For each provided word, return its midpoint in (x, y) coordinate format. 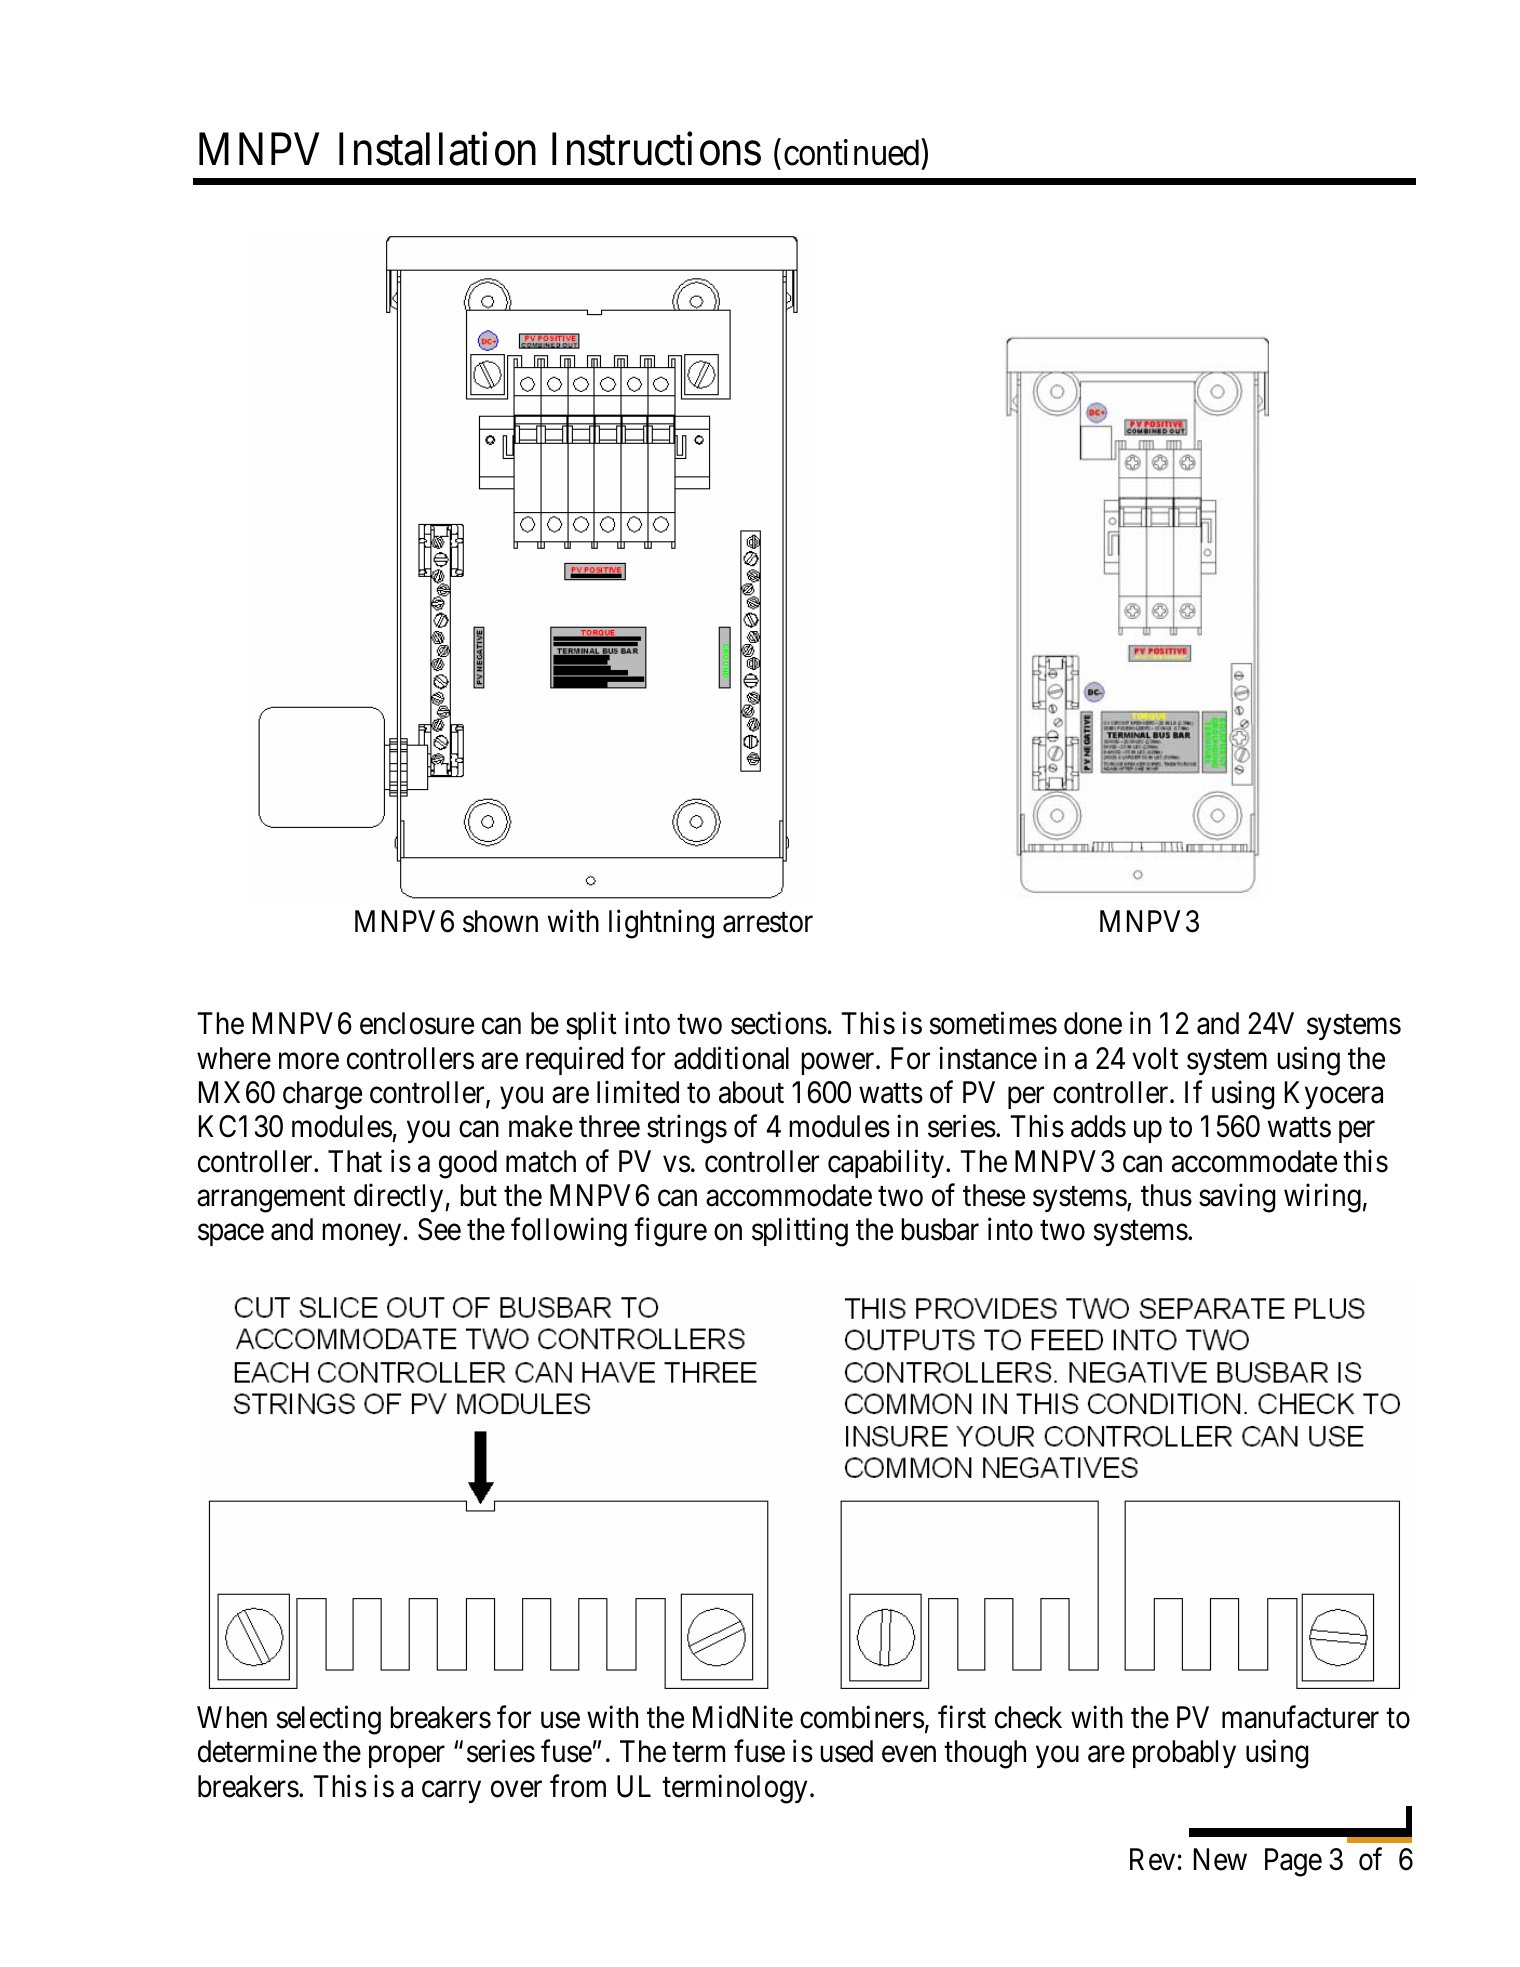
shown (500, 921)
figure (670, 1232)
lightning (661, 924)
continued (851, 152)
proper (407, 1757)
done (1093, 1023)
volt (1155, 1058)
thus (1166, 1195)
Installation (437, 149)
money (361, 1235)
